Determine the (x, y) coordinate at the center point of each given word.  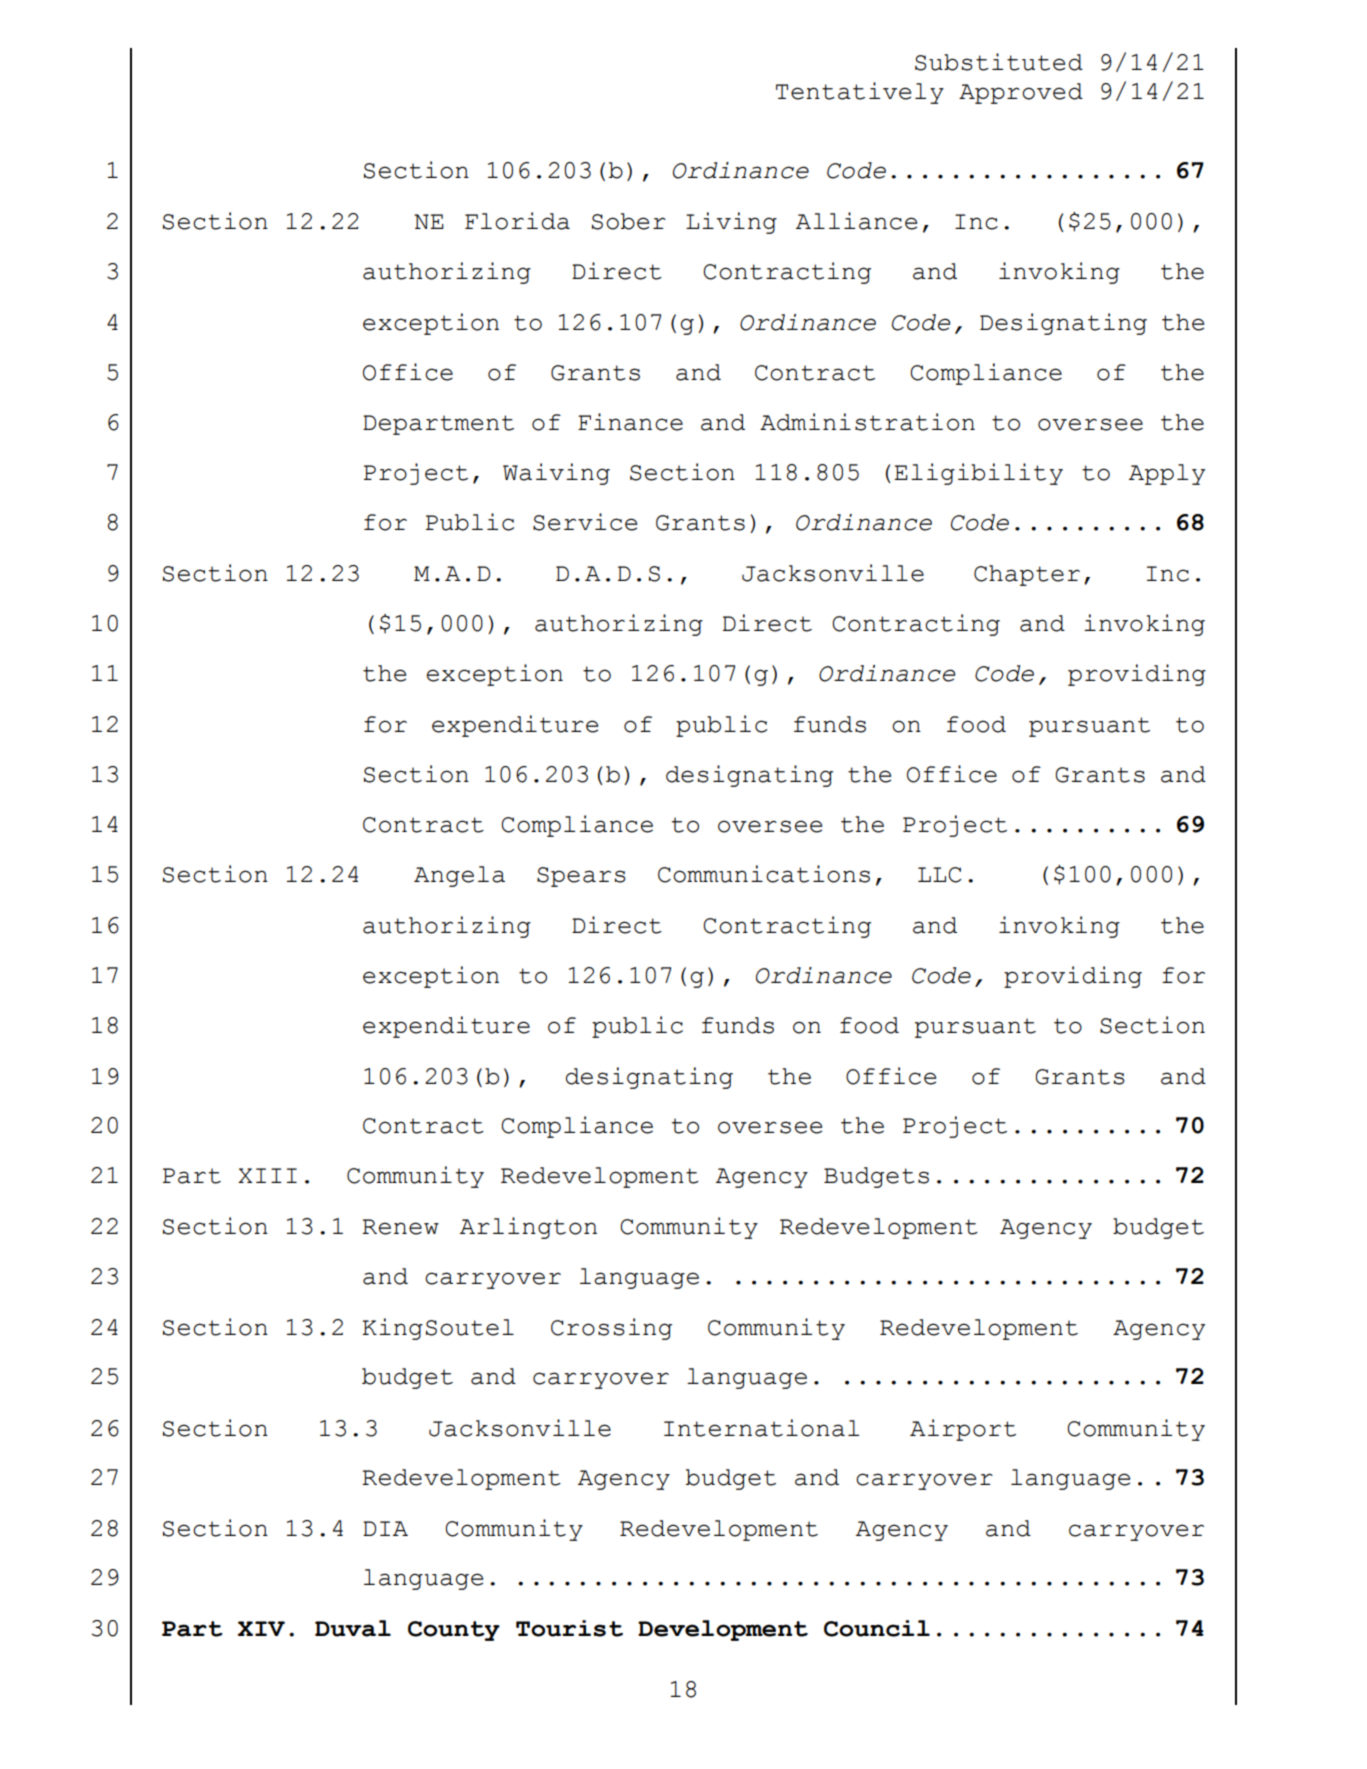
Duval (353, 1628)
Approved (1021, 93)
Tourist (569, 1628)
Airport (963, 1430)
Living (731, 223)
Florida (517, 221)
